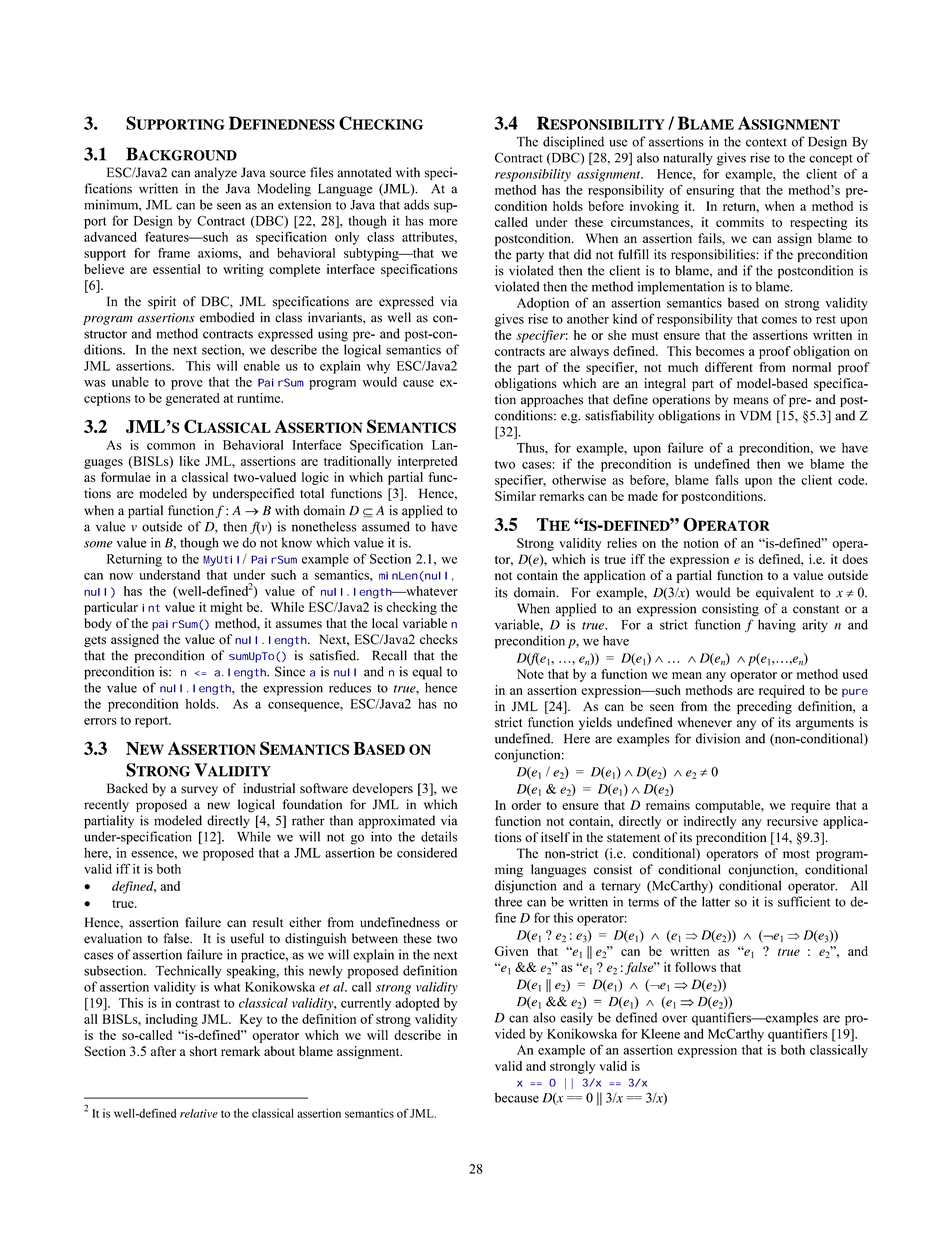 This document has height=1233, width=952. Describe the element at coordinates (785, 593) in the document. I see `equivalent` at that location.
